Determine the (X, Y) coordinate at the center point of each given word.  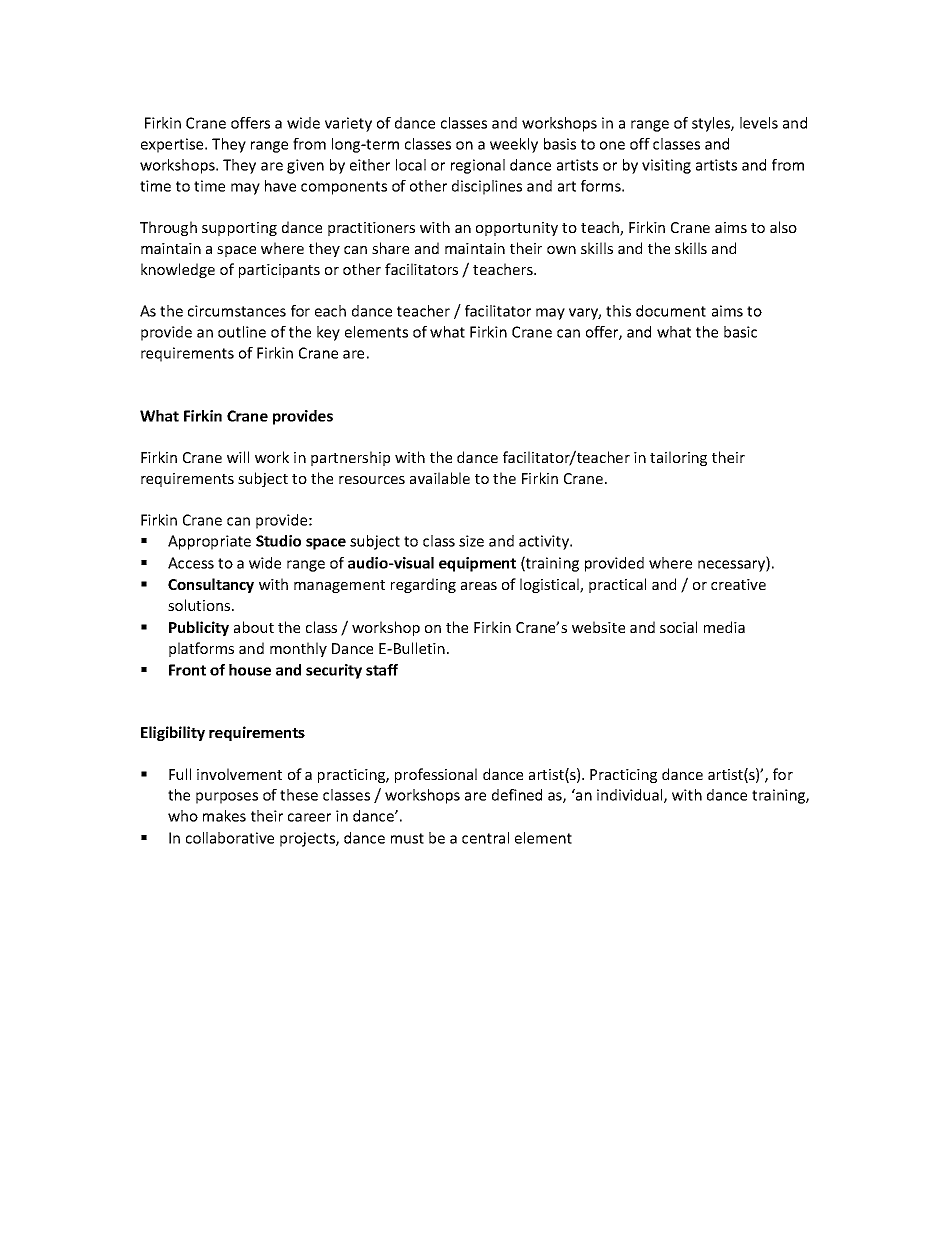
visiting (666, 166)
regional (478, 166)
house (250, 670)
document (671, 311)
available (440, 478)
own (561, 250)
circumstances (237, 311)
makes (224, 816)
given (305, 166)
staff (382, 670)
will (238, 457)
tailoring (678, 458)
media (724, 627)
